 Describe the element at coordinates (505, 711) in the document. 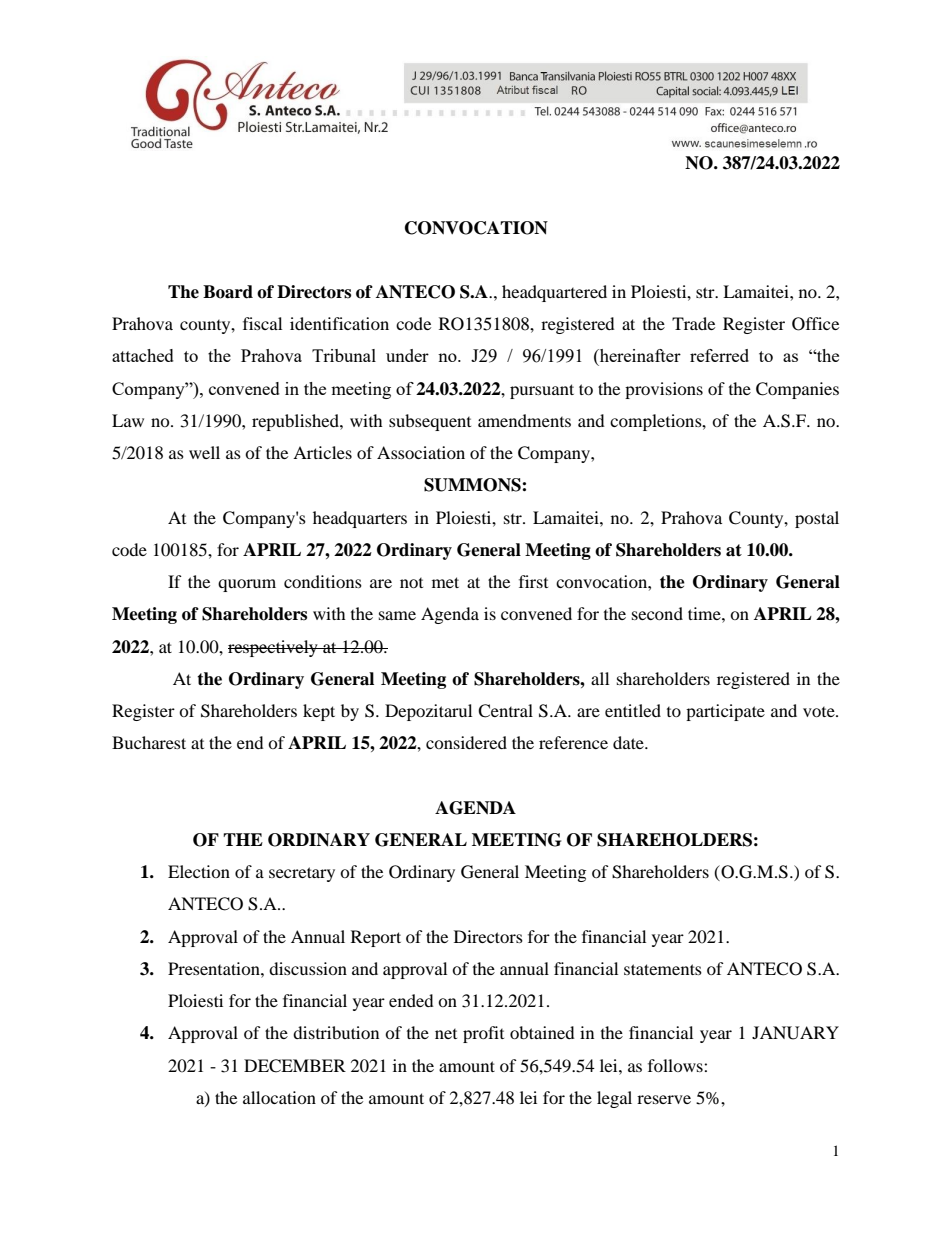

I see `Central` at that location.
